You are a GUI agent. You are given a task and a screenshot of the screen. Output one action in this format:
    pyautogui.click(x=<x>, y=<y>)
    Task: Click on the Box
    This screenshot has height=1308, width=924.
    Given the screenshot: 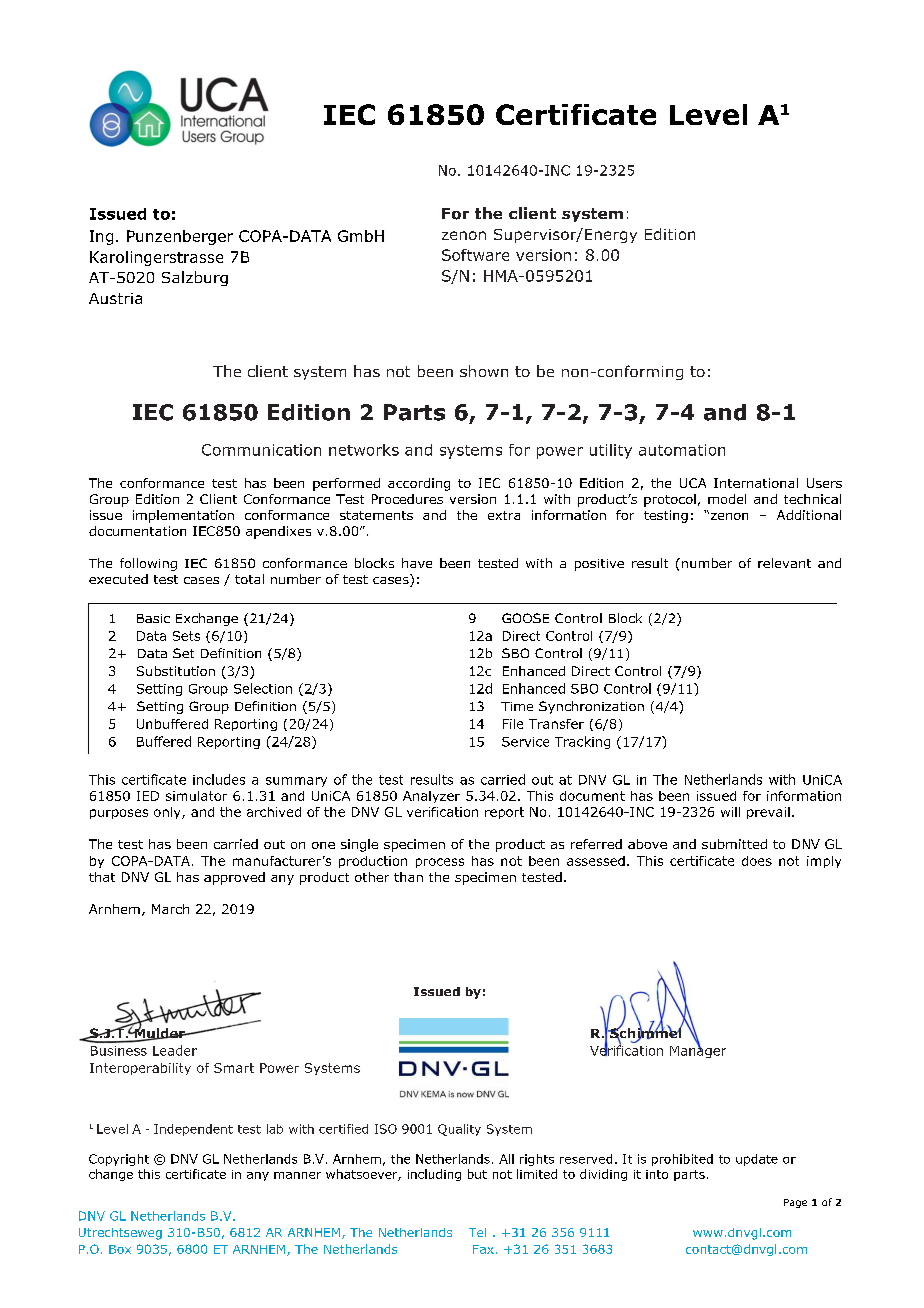 What is the action you would take?
    pyautogui.click(x=120, y=1249)
